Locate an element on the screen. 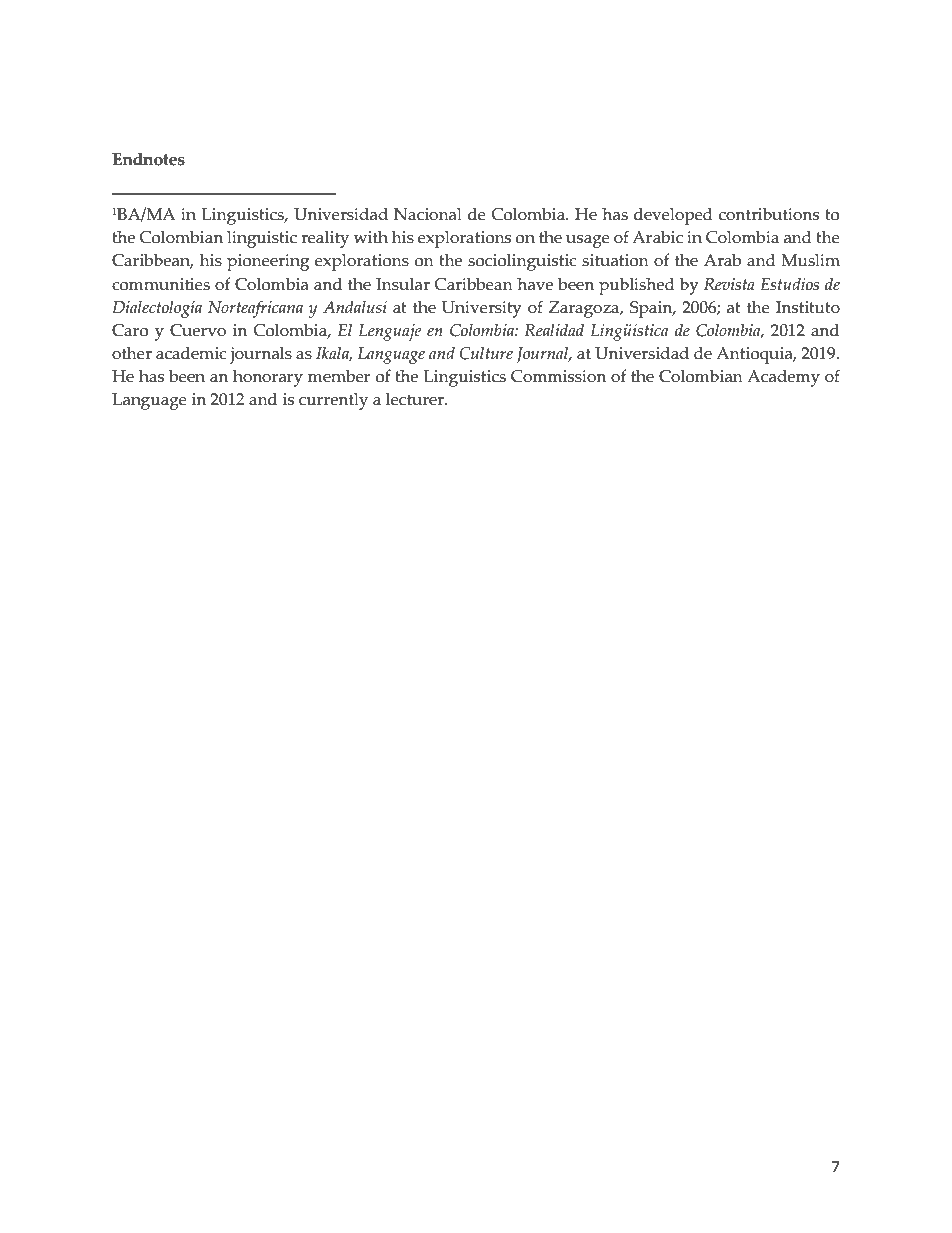 The width and height of the screenshot is (952, 1233). contributions is located at coordinates (769, 214).
